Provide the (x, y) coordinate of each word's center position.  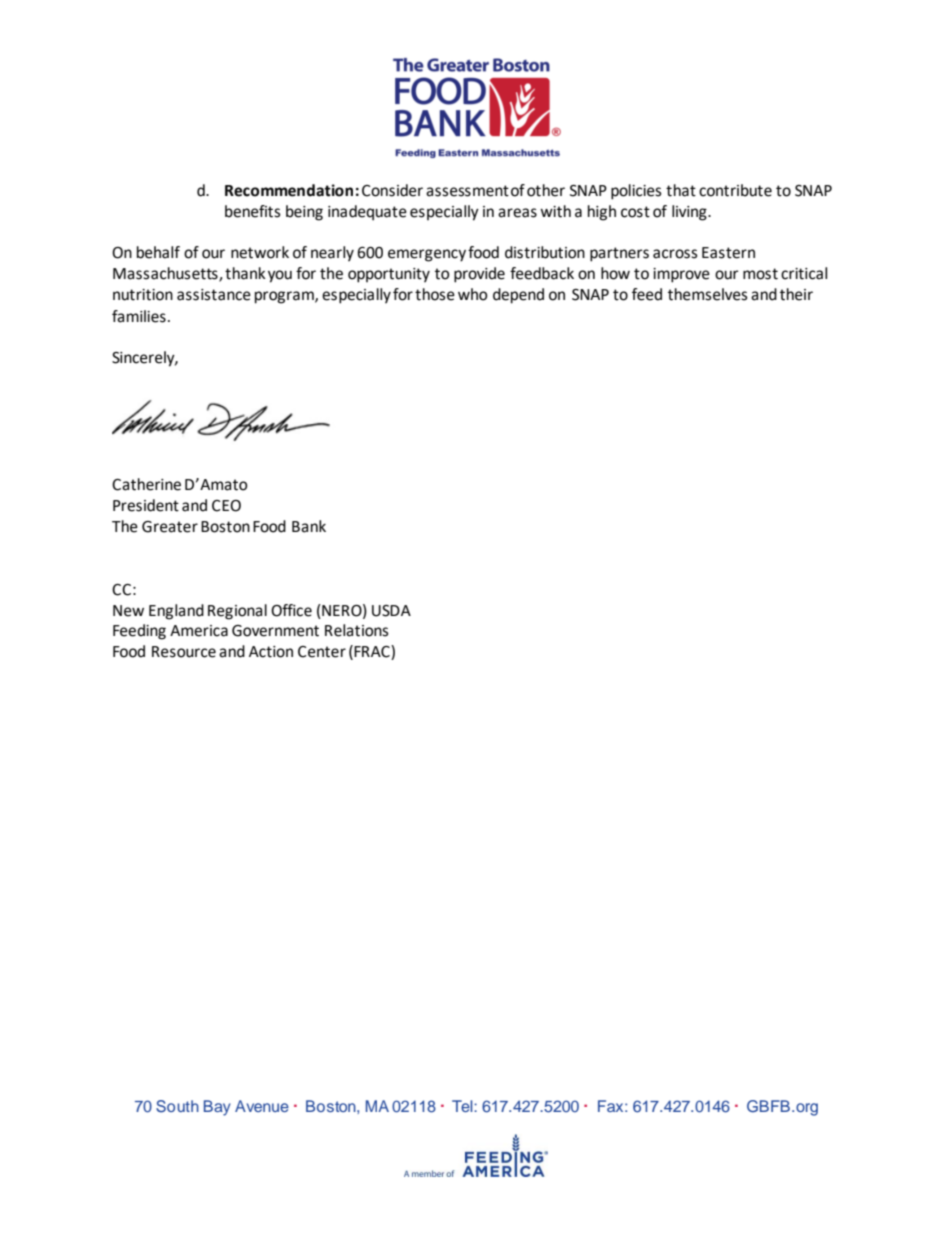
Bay (217, 1108)
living (690, 213)
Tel (463, 1106)
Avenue (262, 1106)
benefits (253, 211)
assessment (467, 191)
